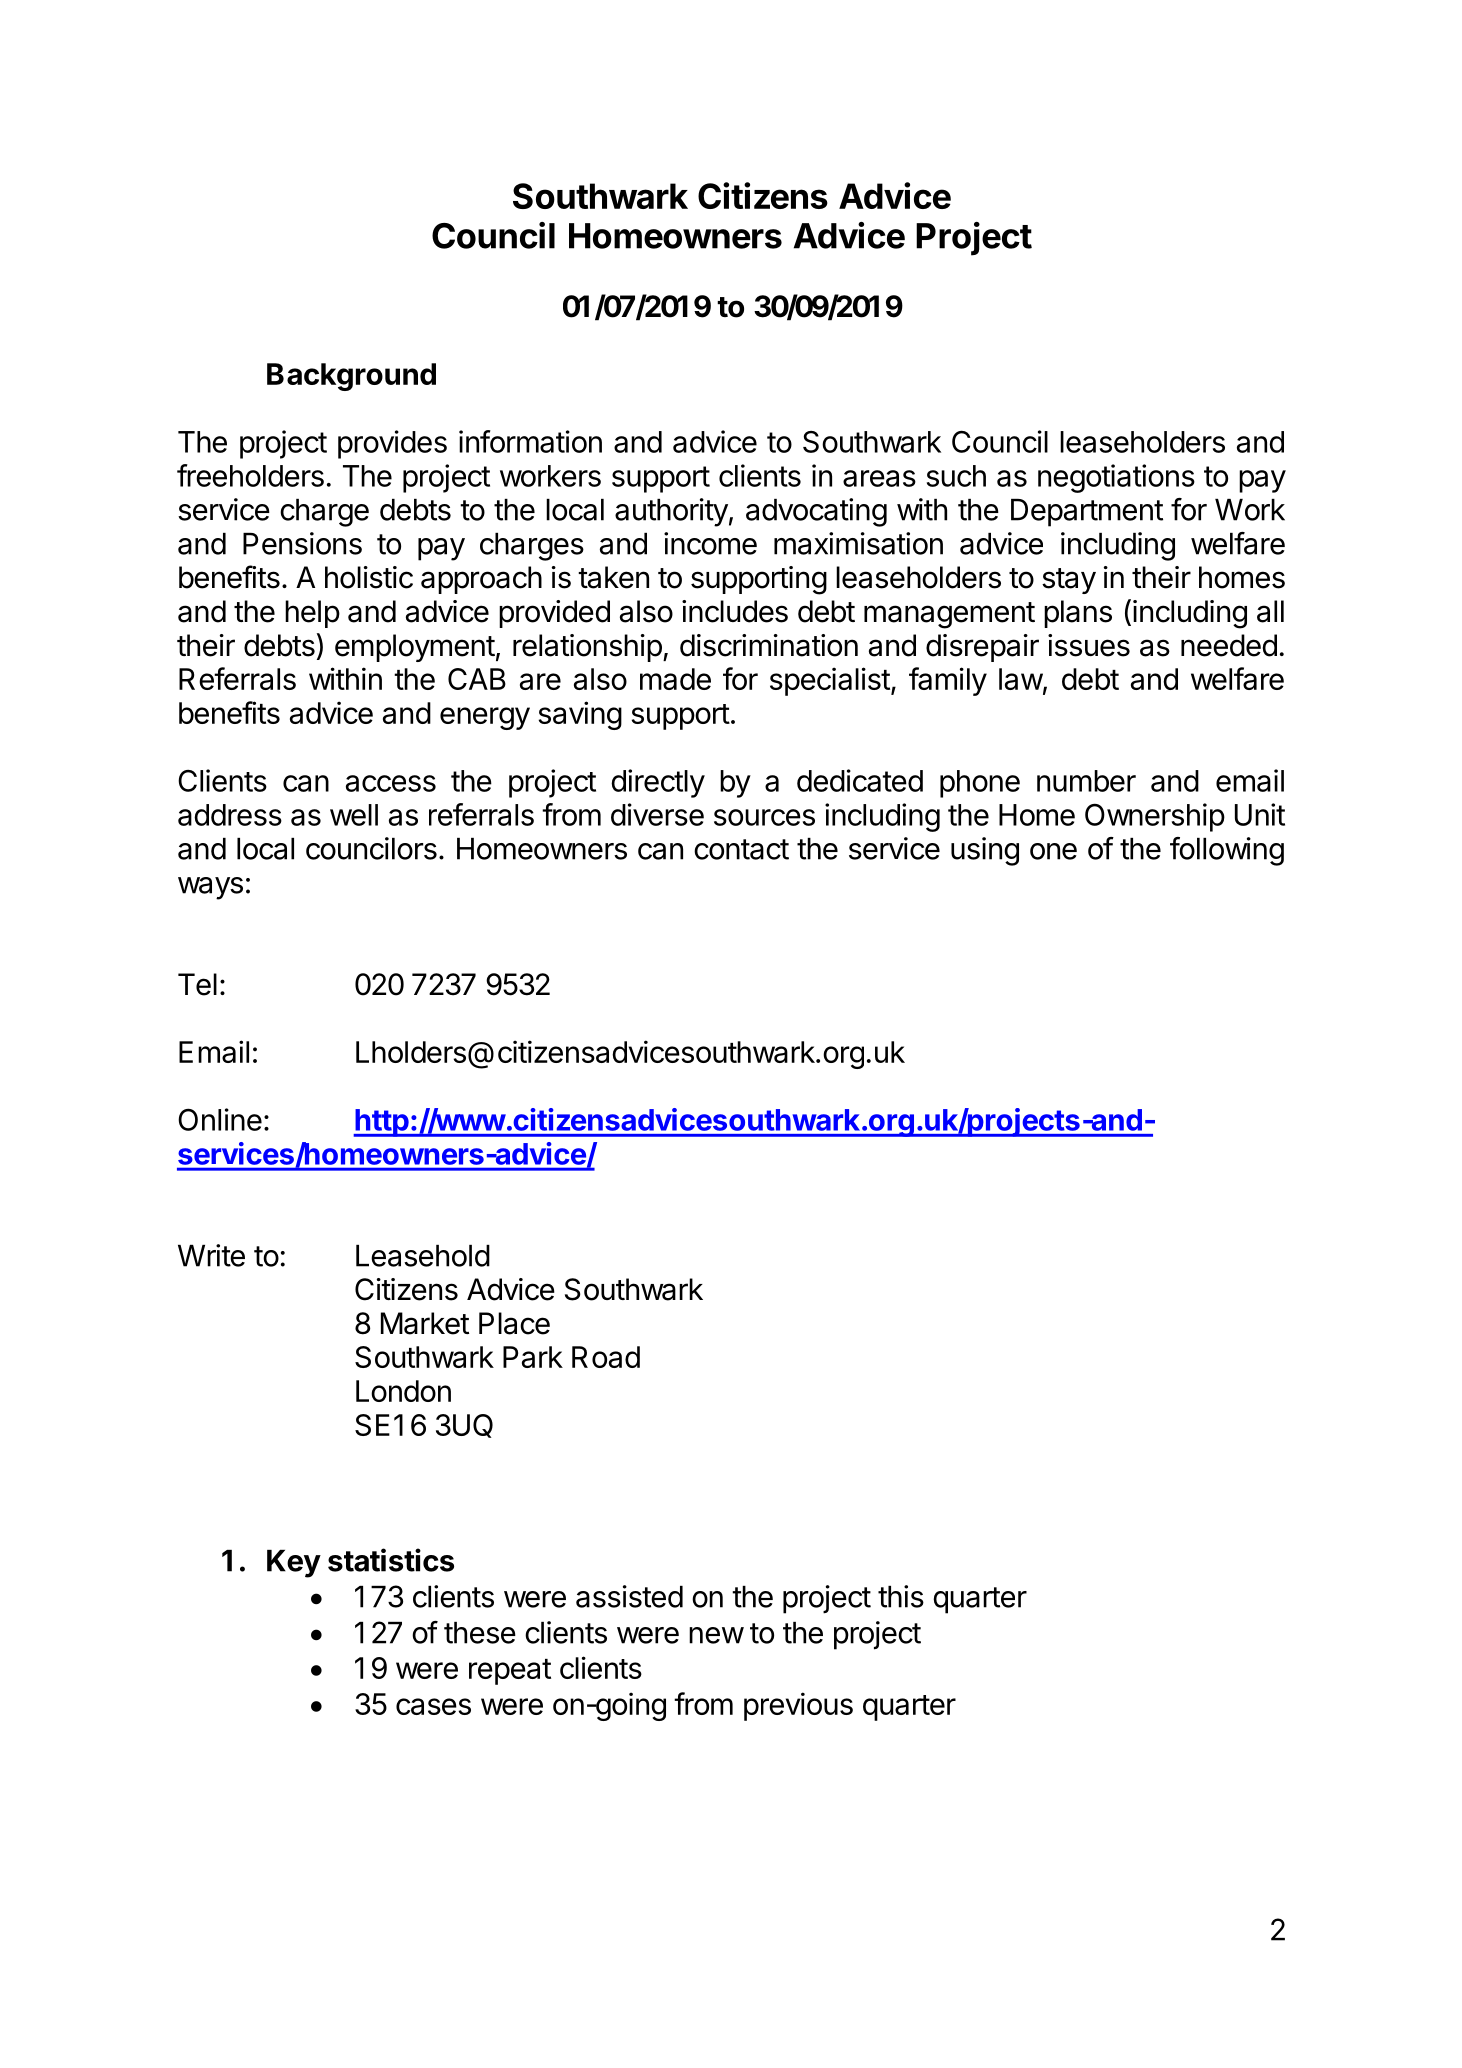  I want to click on cases, so click(433, 1706).
